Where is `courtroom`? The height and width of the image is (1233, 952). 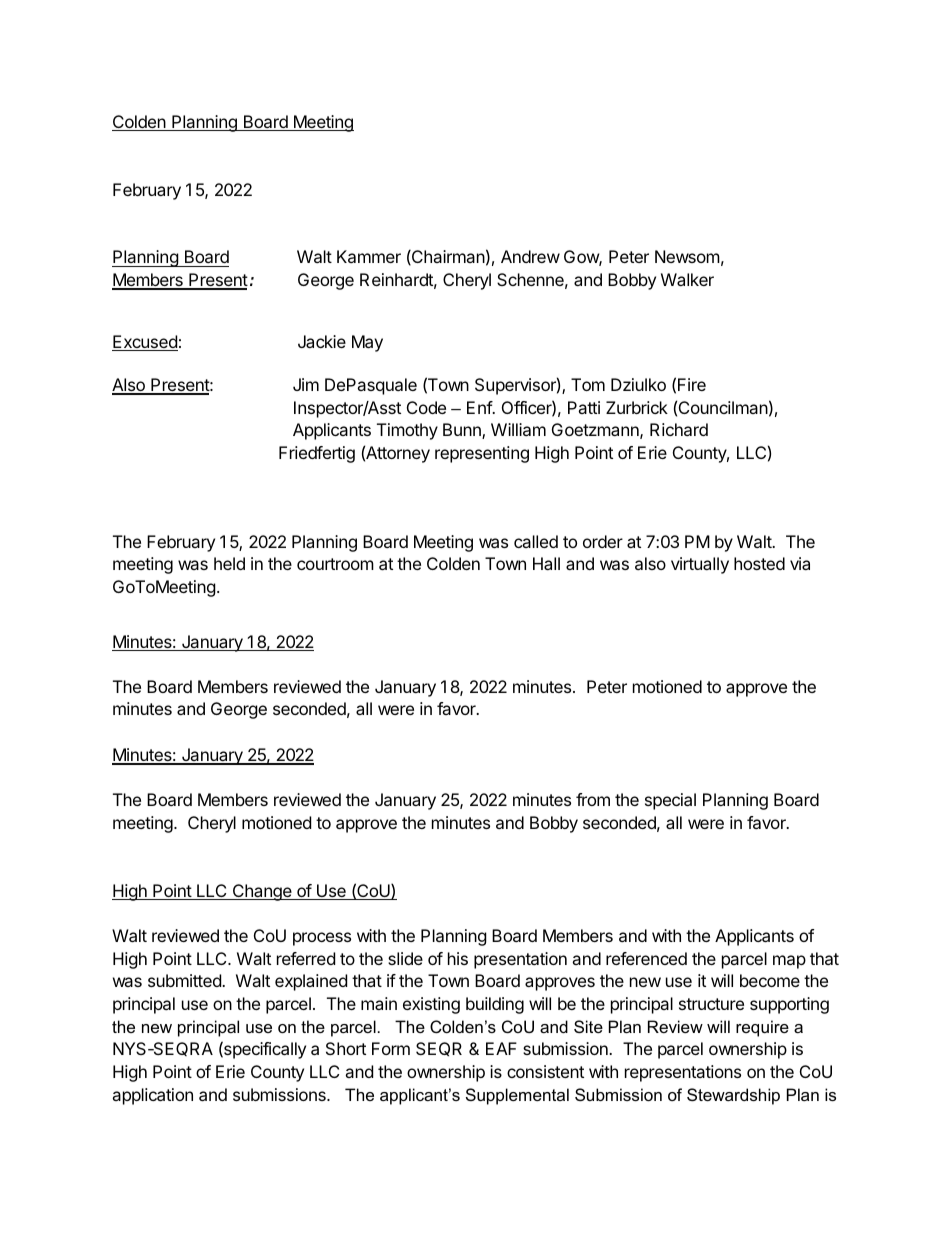 courtroom is located at coordinates (335, 564).
